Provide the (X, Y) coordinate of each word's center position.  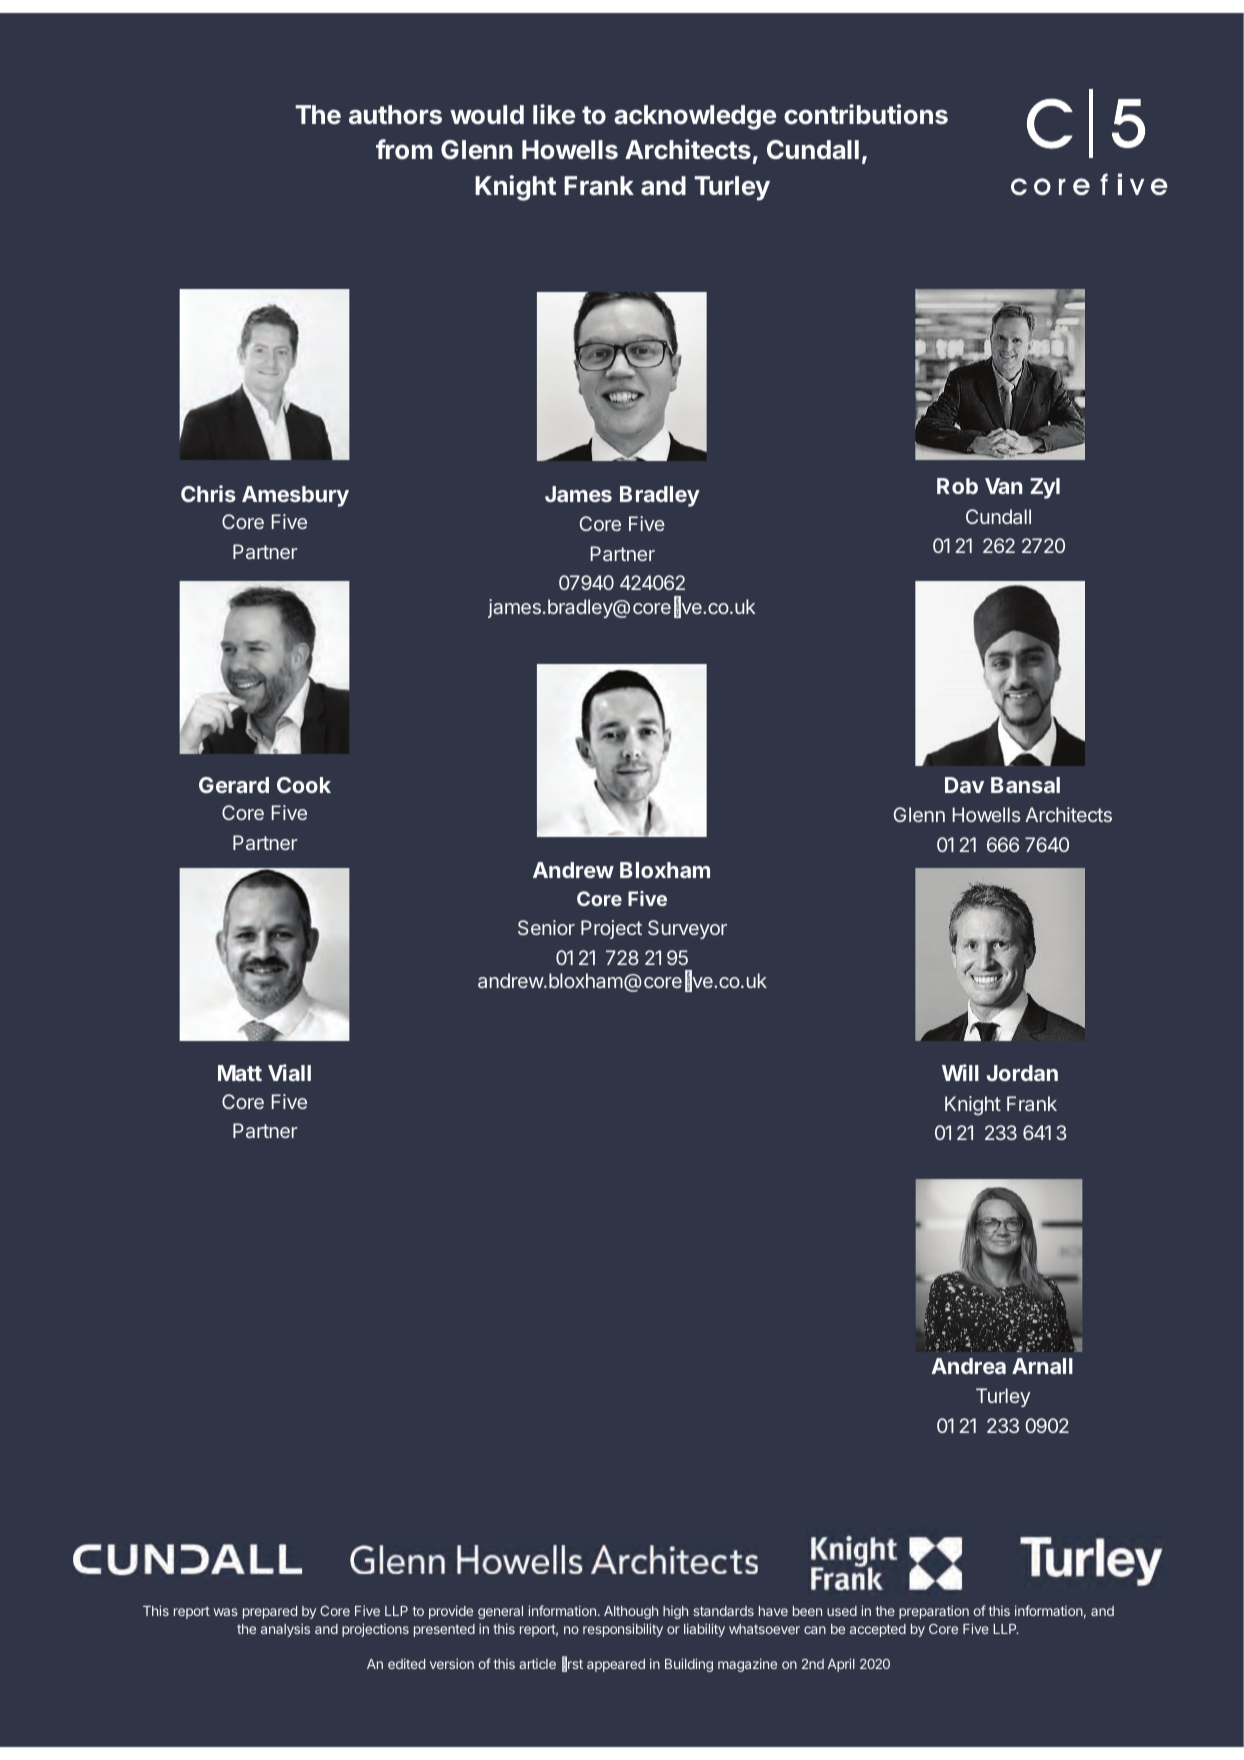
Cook (304, 785)
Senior (546, 927)
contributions (866, 114)
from (404, 149)
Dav (964, 785)
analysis (285, 1630)
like (554, 114)
